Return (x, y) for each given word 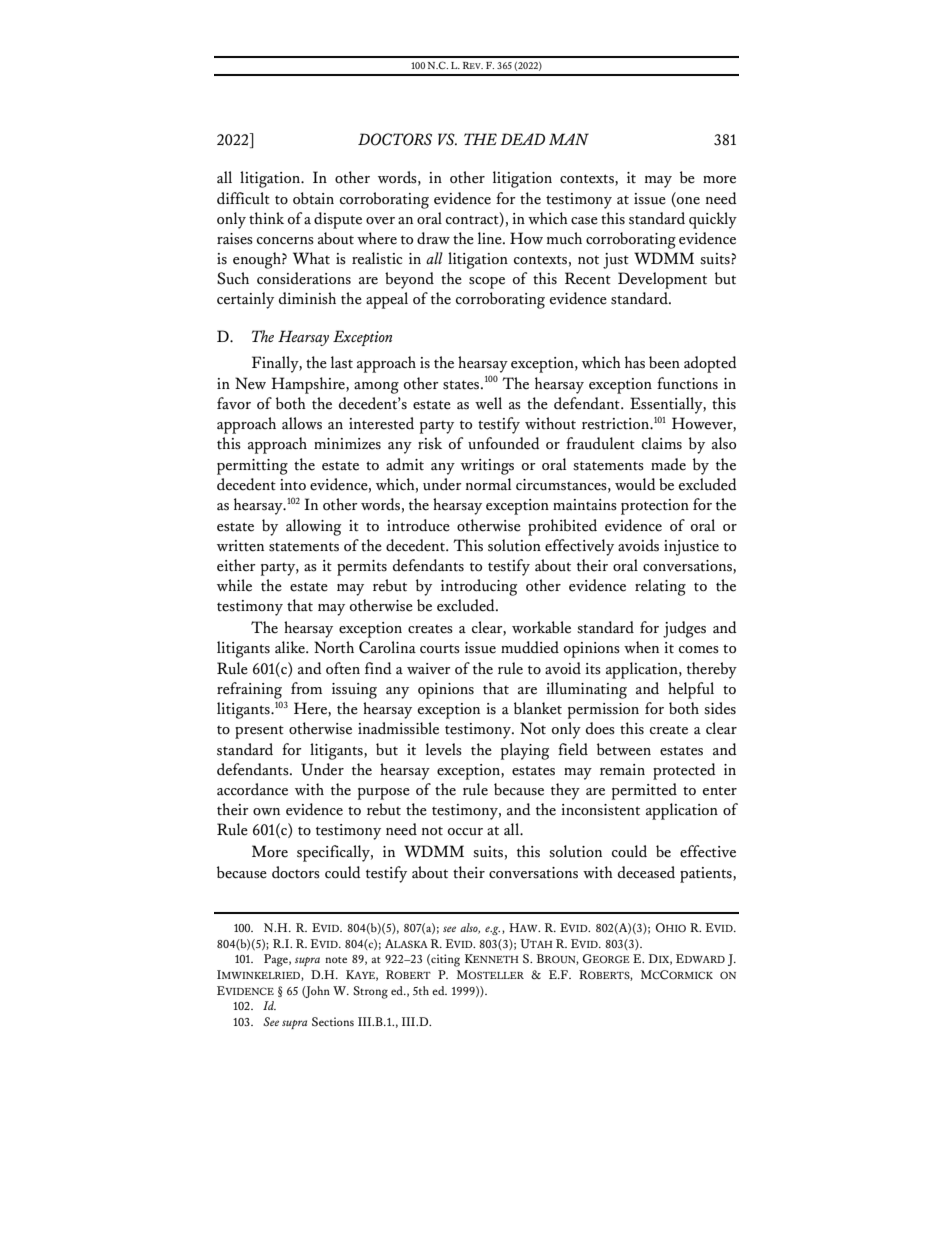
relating (660, 587)
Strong (370, 992)
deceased (646, 872)
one (688, 201)
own (266, 811)
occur (465, 832)
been (664, 362)
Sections (333, 1021)
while (234, 585)
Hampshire (309, 385)
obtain (313, 198)
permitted (644, 791)
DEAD (522, 139)
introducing (479, 587)
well (488, 403)
